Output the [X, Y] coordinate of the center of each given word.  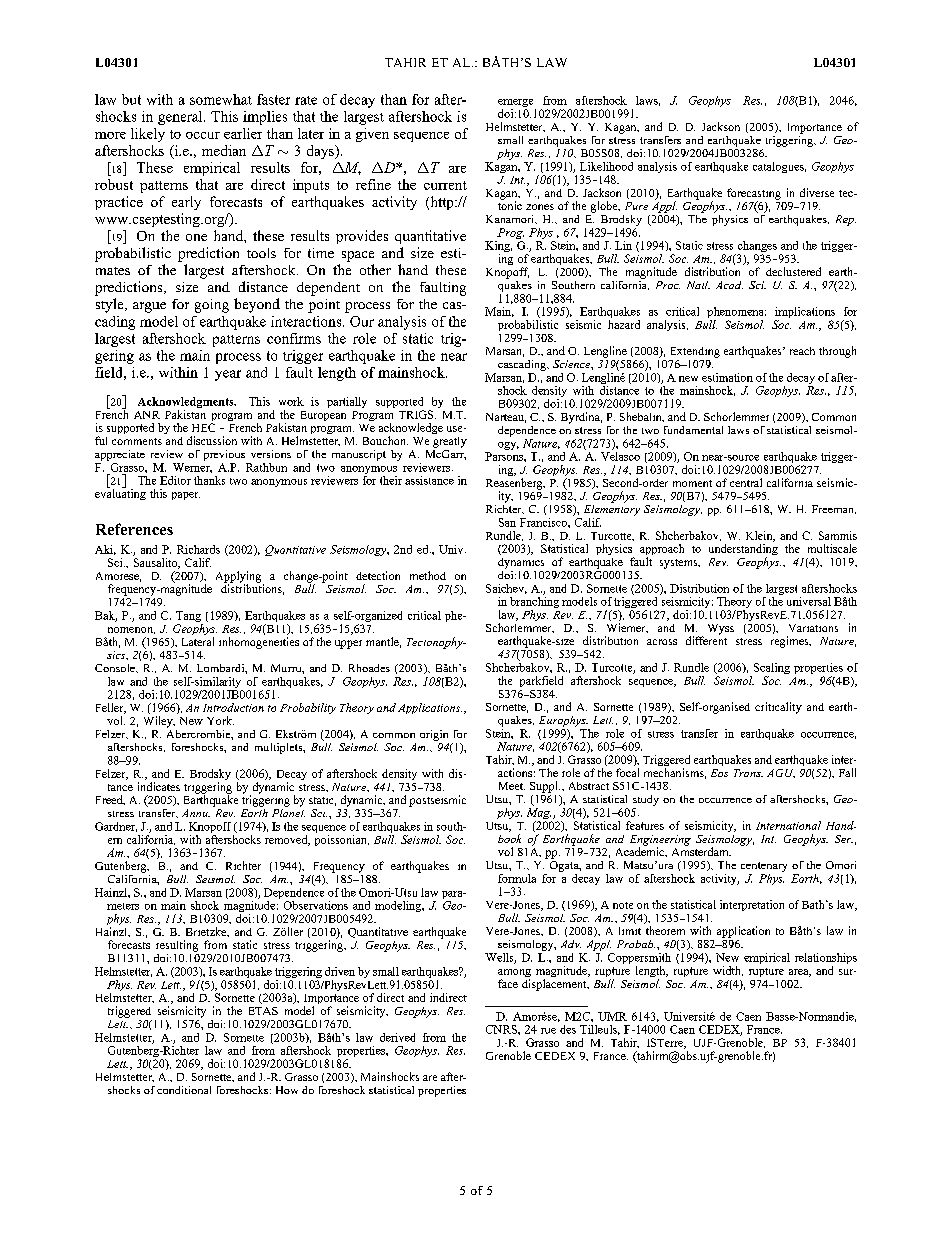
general [181, 118]
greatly [450, 442]
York [220, 720]
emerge [517, 104]
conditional [184, 1090]
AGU [781, 773]
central [746, 482]
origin [434, 735]
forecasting [754, 195]
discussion [212, 440]
